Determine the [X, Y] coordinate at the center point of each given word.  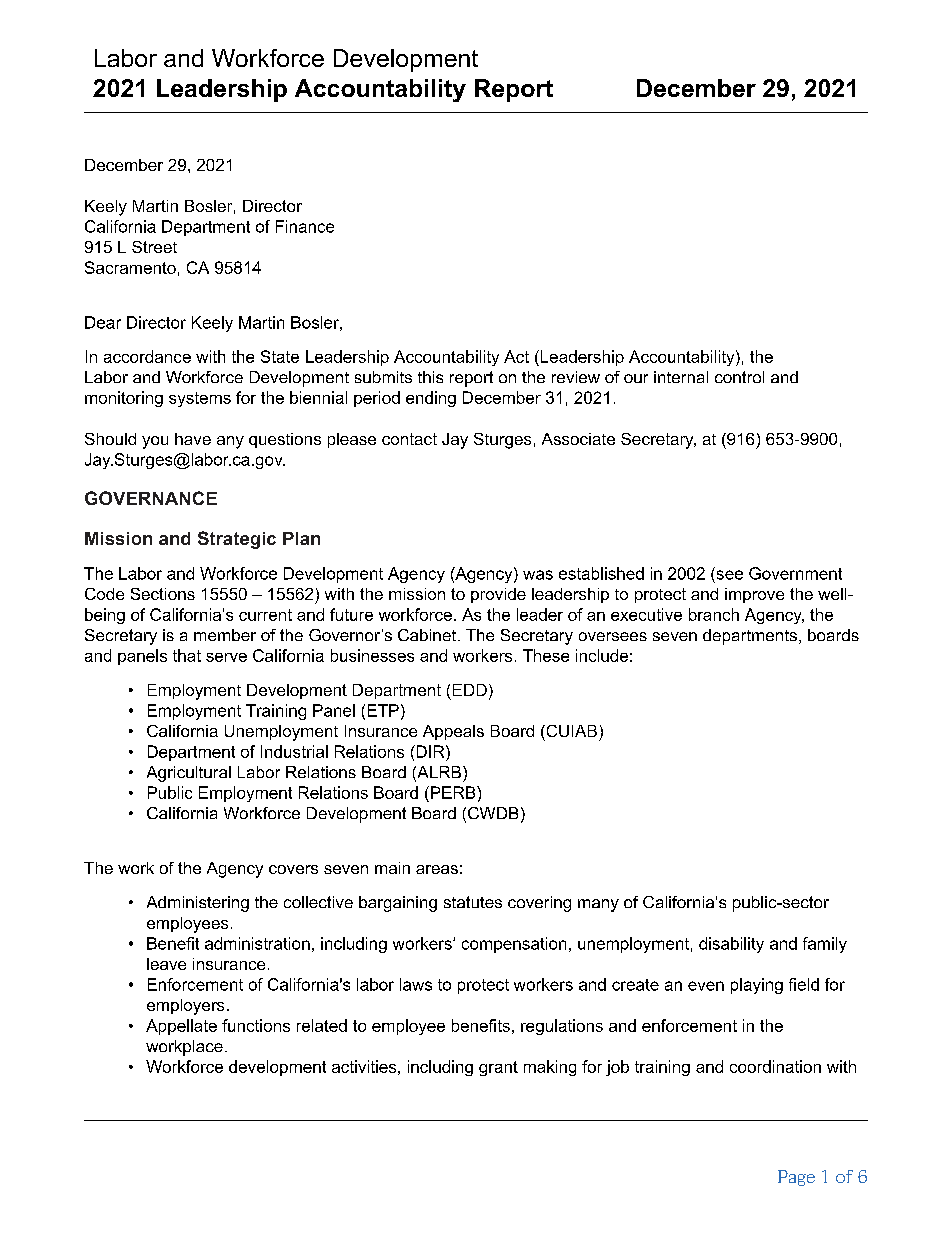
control [739, 377]
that [187, 655]
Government [795, 573]
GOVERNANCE [151, 498]
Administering [198, 904]
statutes [473, 902]
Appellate [181, 1027]
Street [154, 247]
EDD [470, 690]
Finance [305, 226]
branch [714, 614]
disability [731, 945]
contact [409, 439]
